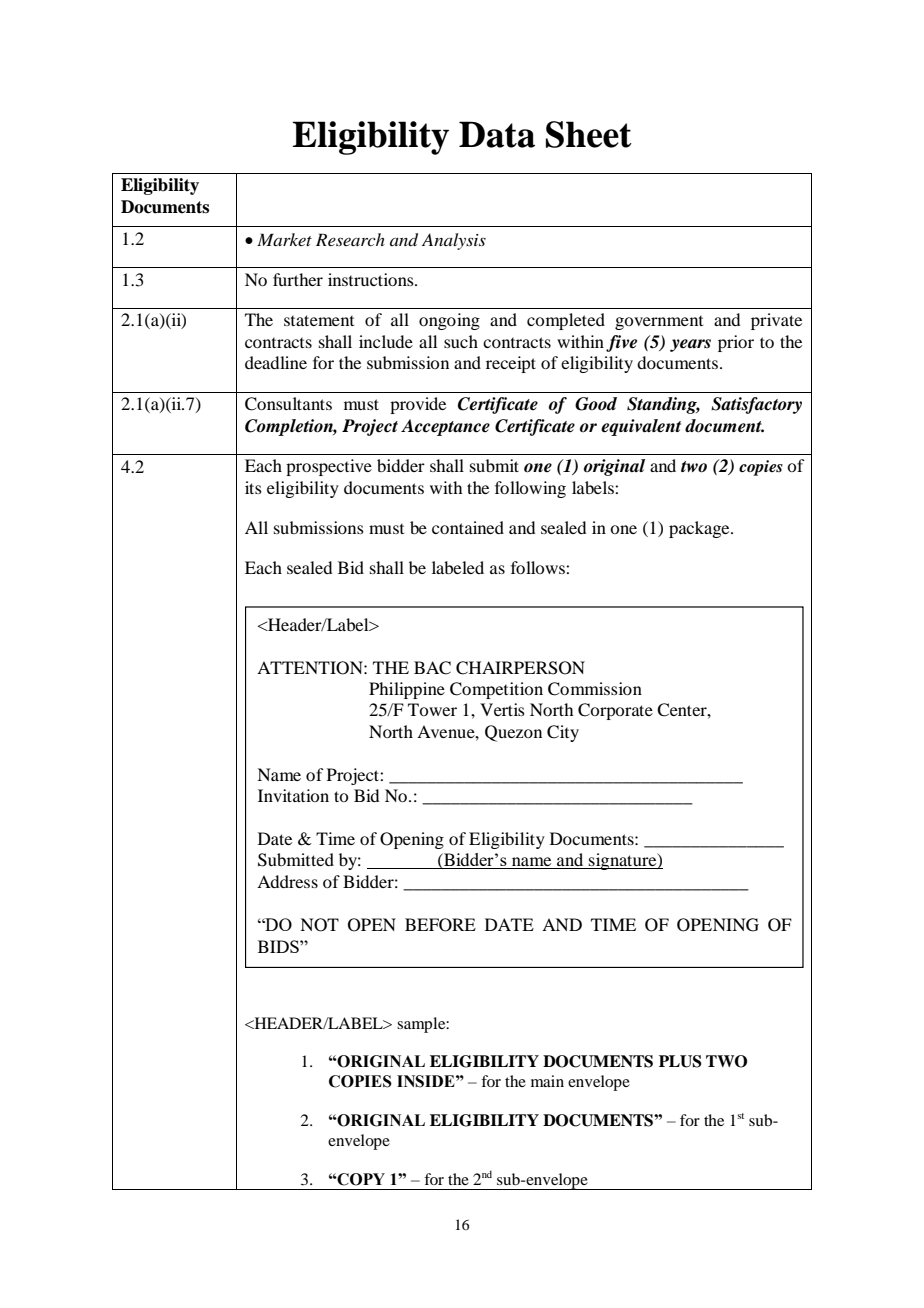  I want to click on Corporate, so click(615, 711).
